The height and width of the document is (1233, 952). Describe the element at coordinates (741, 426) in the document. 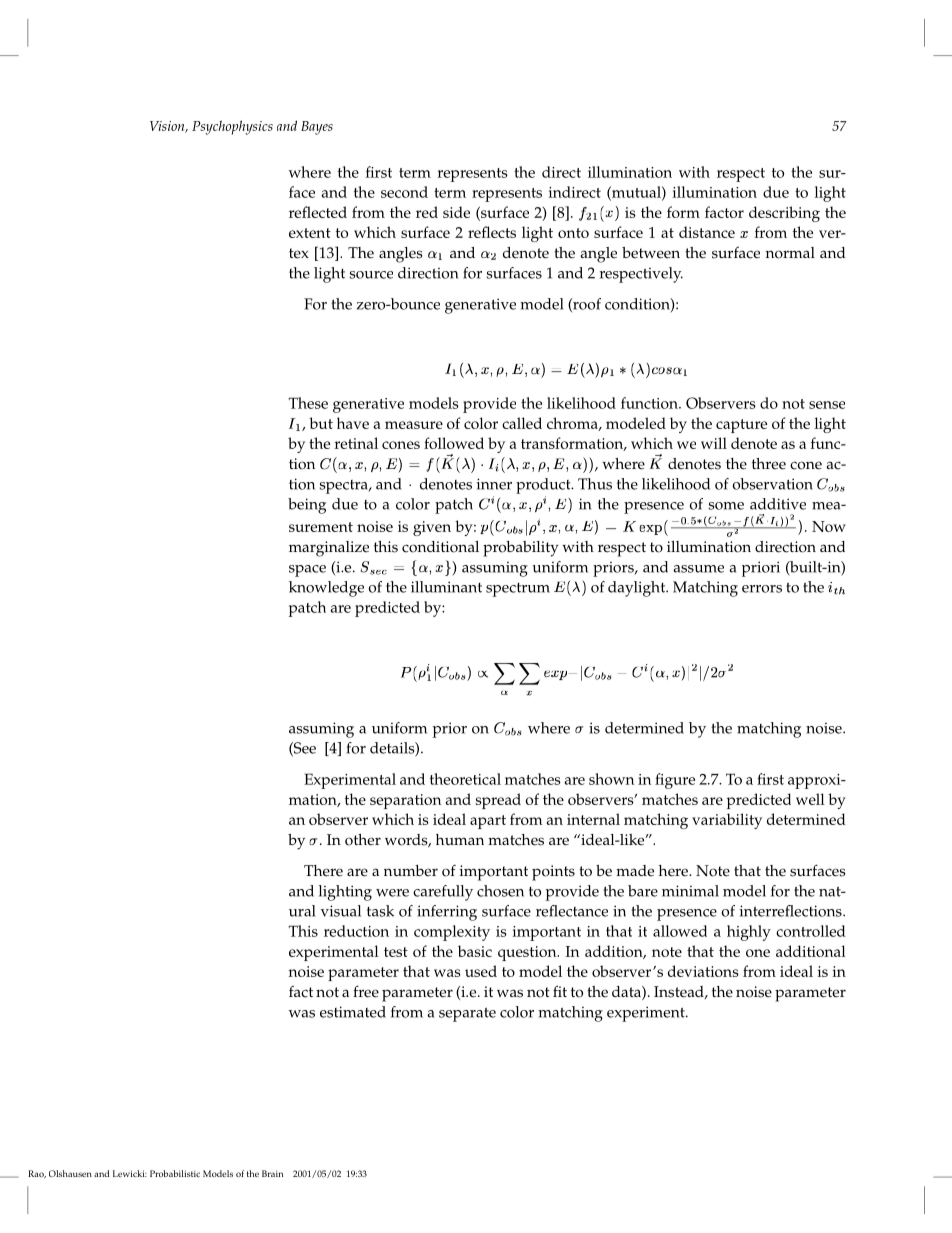

I see `capture` at that location.
